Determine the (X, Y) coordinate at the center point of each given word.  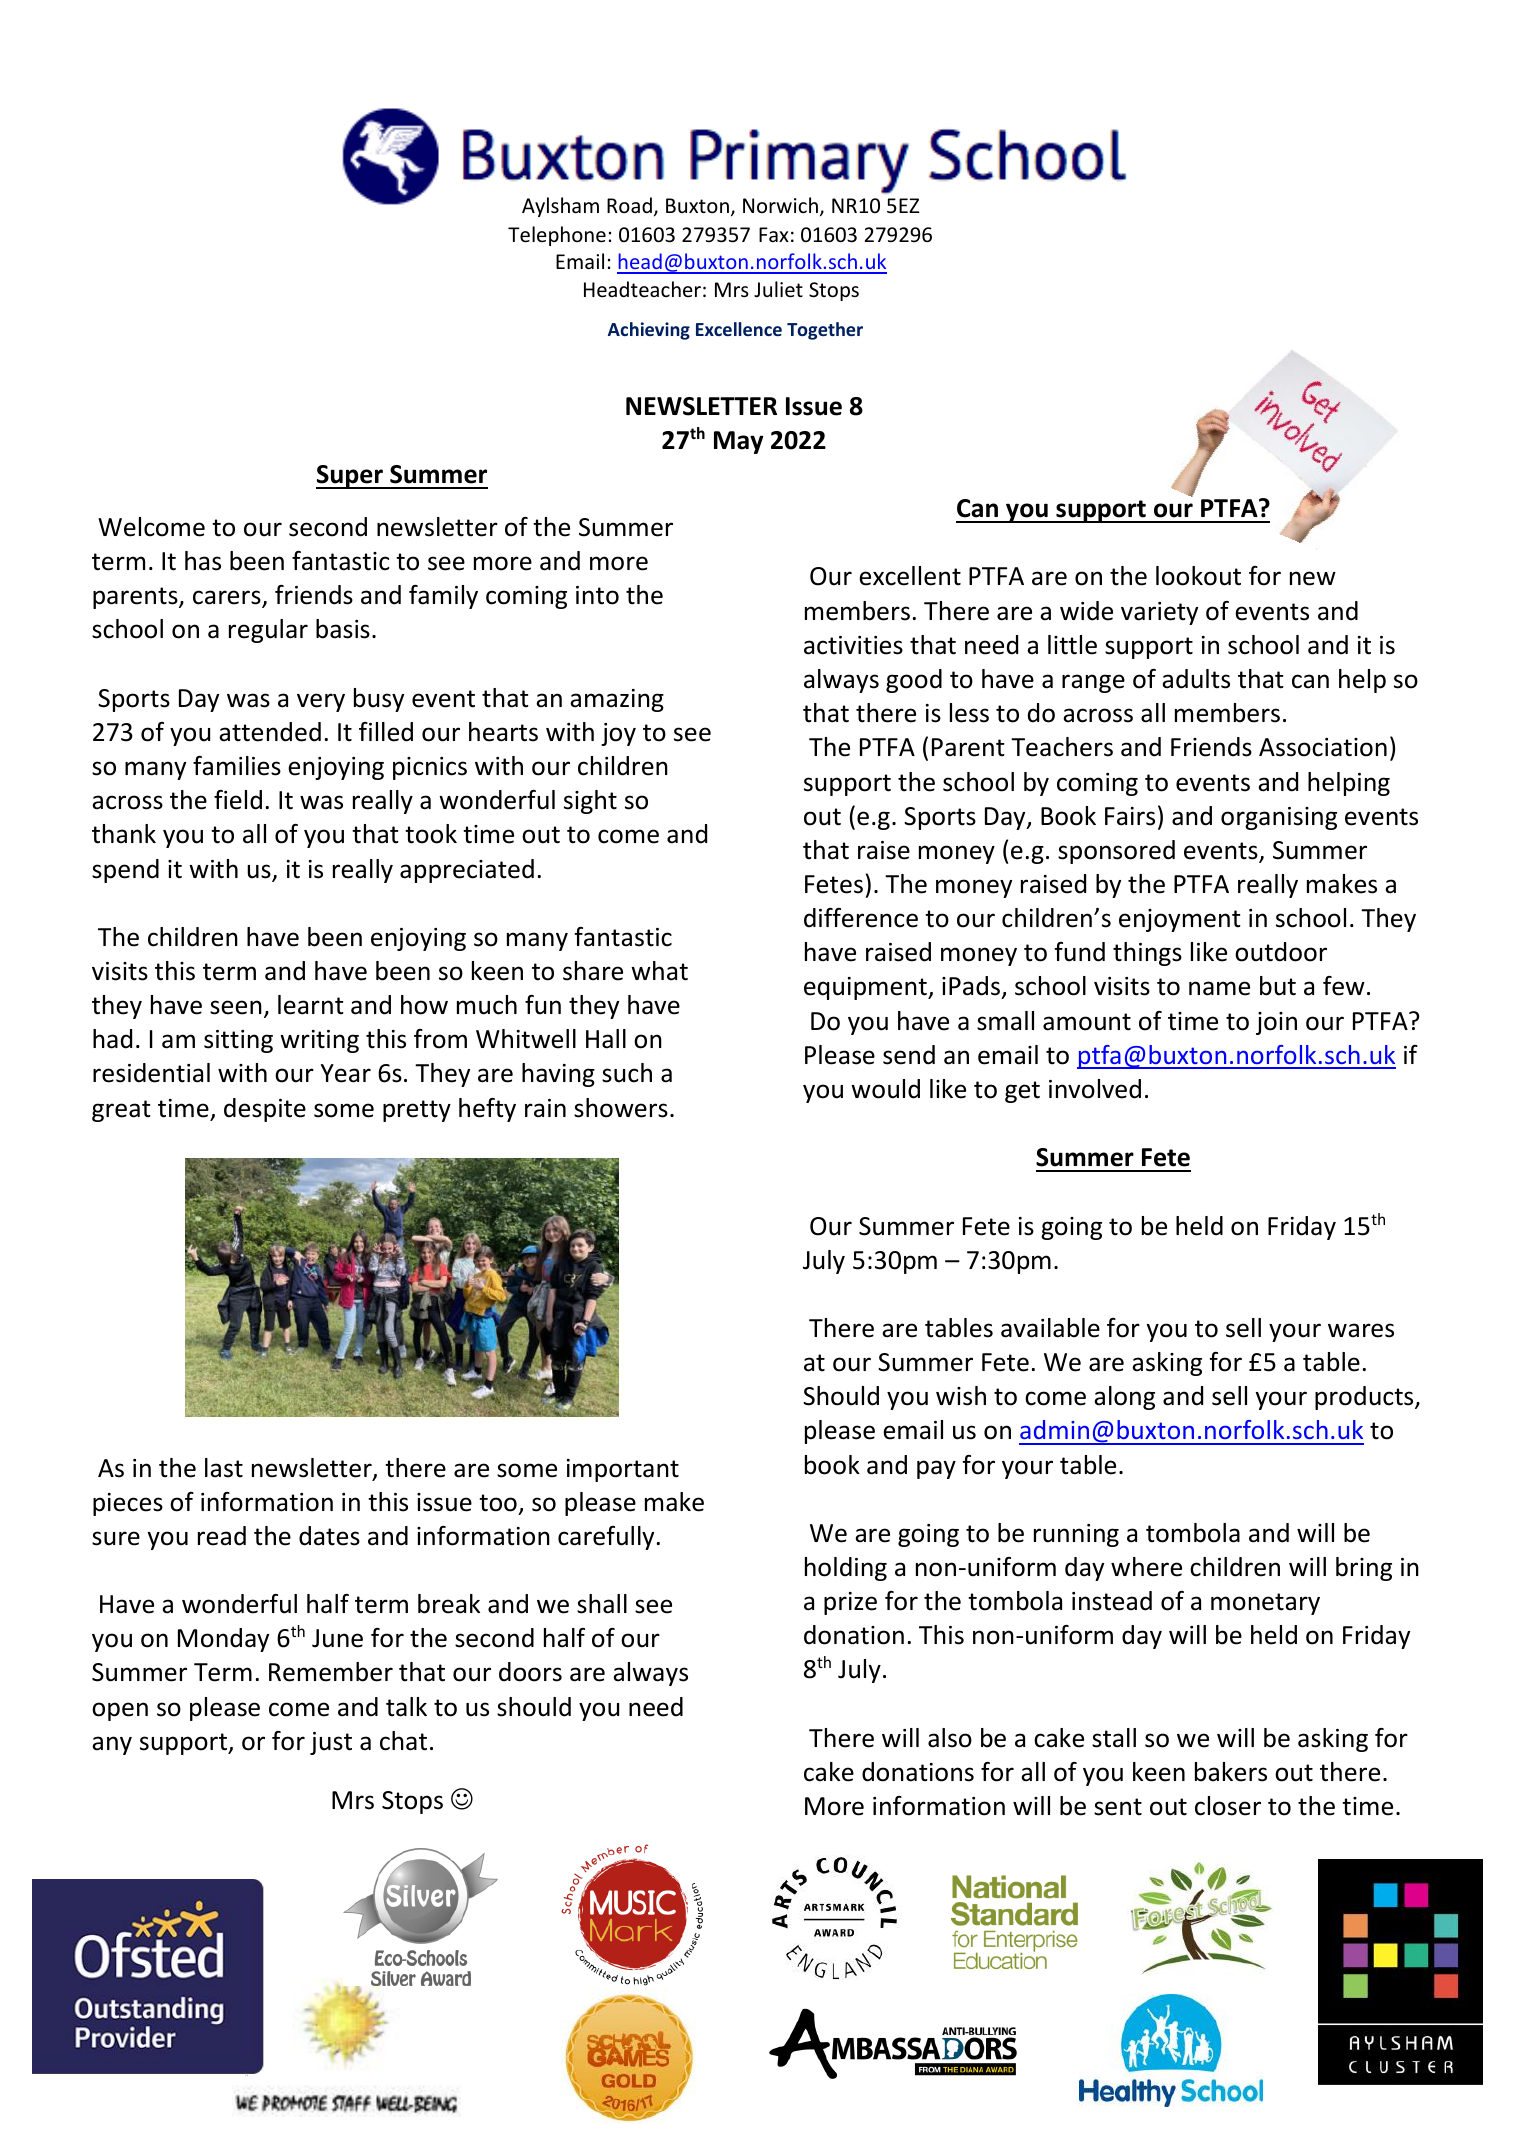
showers (621, 1108)
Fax (774, 234)
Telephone (557, 236)
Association (1323, 747)
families (237, 766)
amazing (617, 700)
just (331, 1743)
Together (825, 331)
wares (1361, 1330)
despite (265, 1110)
